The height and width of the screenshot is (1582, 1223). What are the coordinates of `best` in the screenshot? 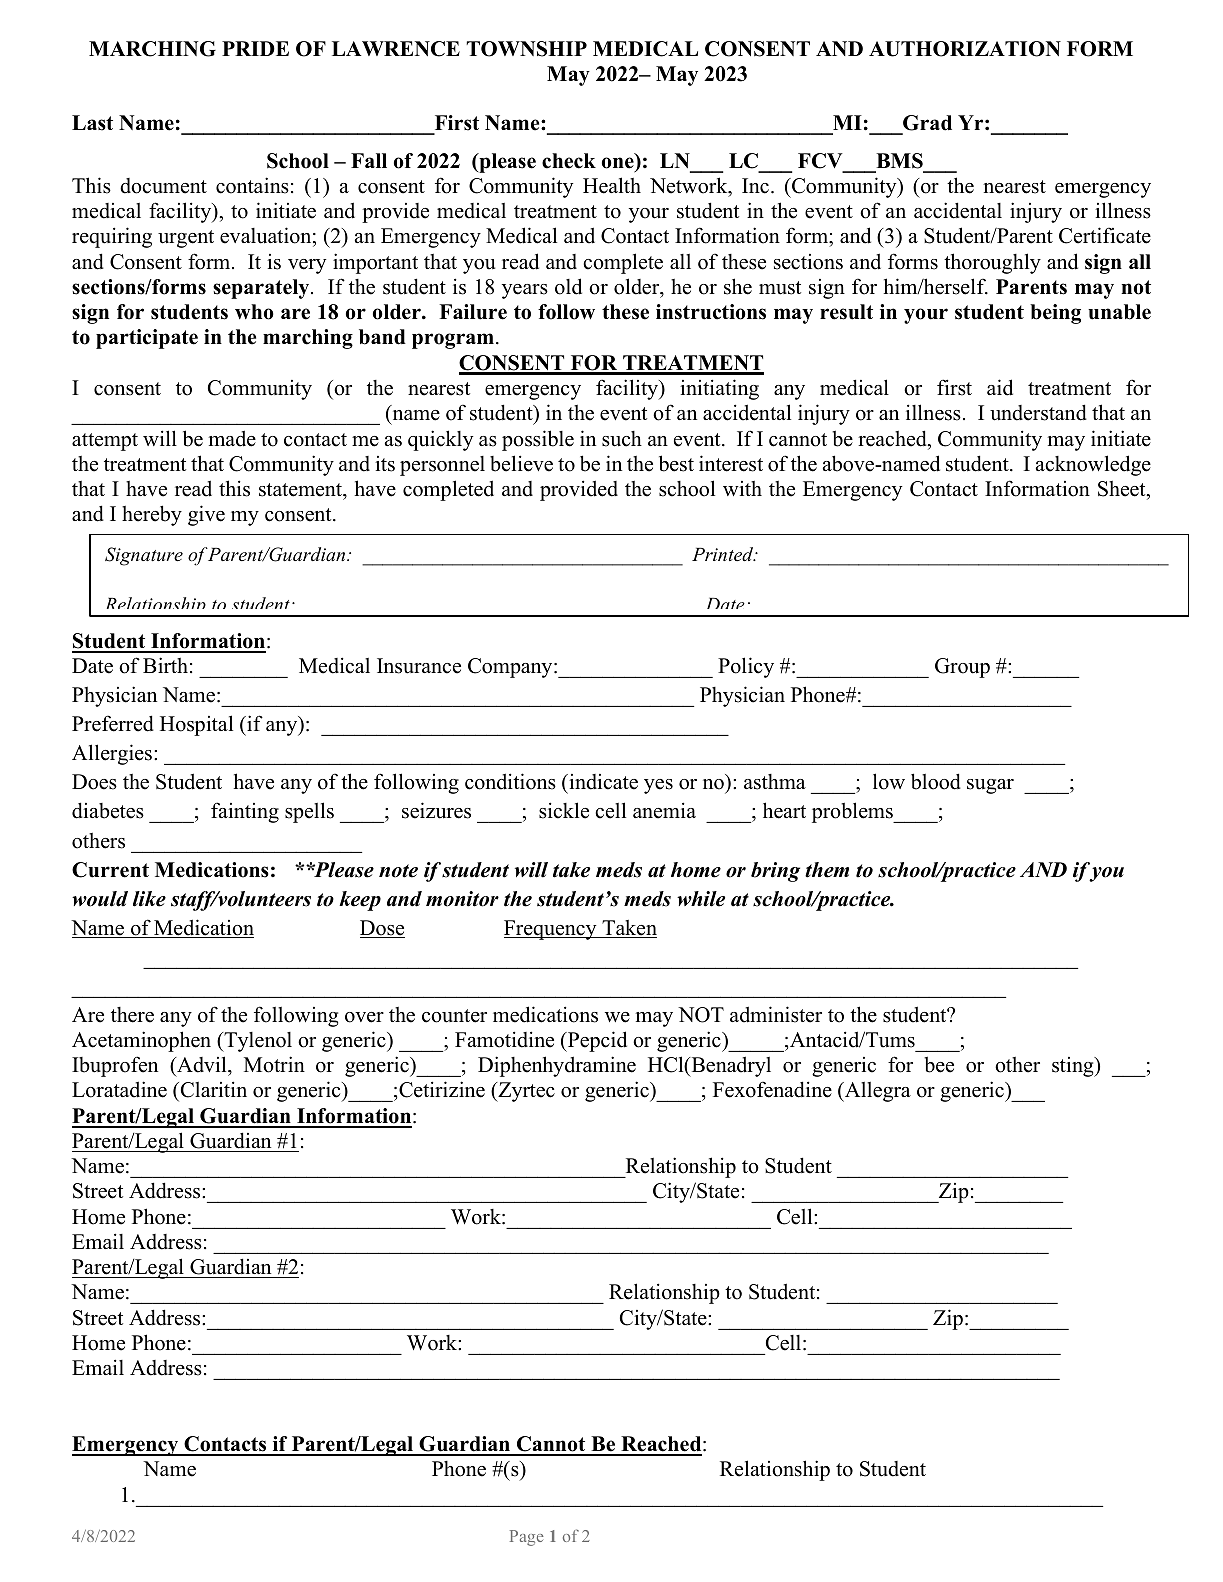 It's located at (676, 463).
